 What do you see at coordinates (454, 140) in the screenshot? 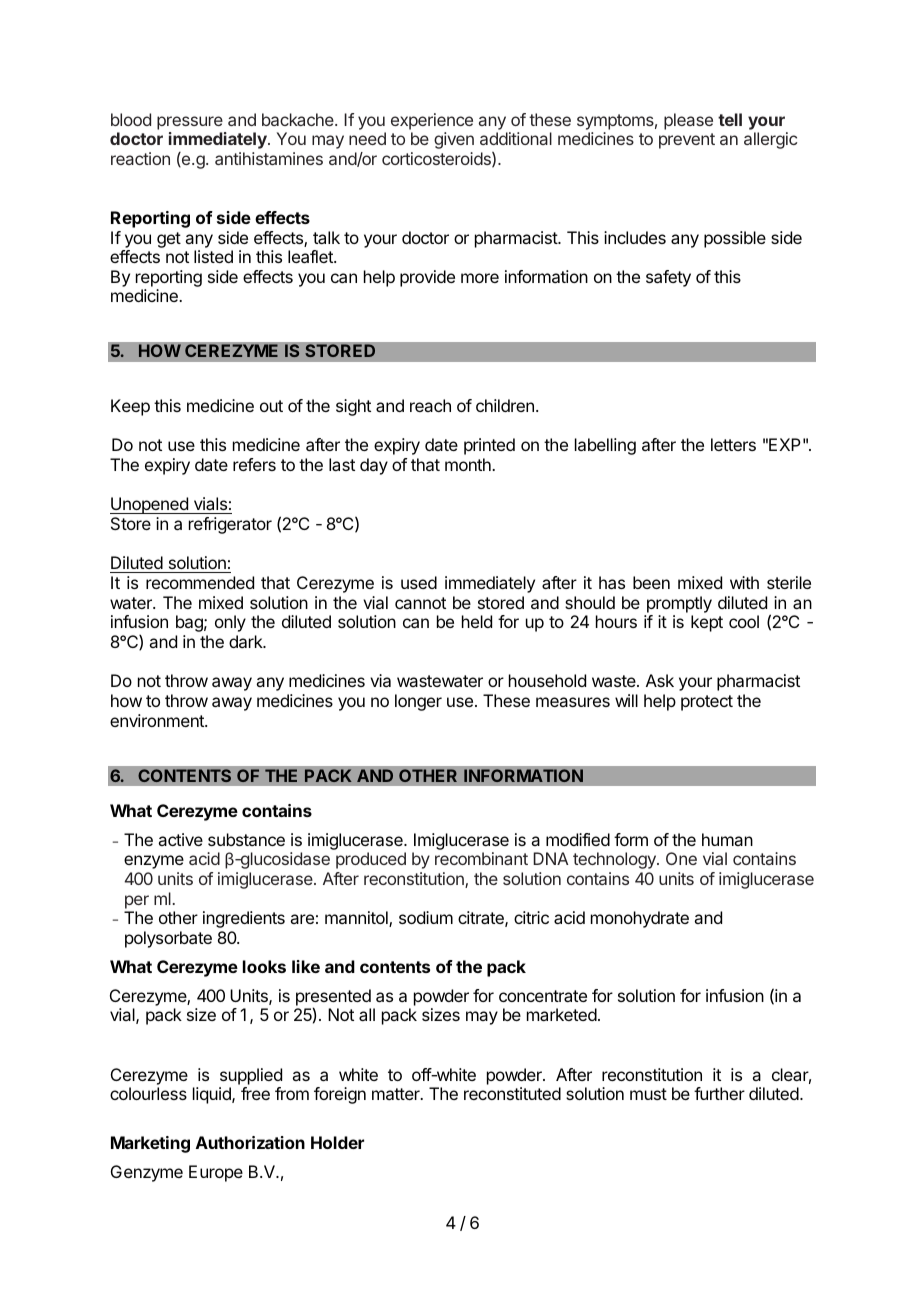
I see `given` at bounding box center [454, 140].
